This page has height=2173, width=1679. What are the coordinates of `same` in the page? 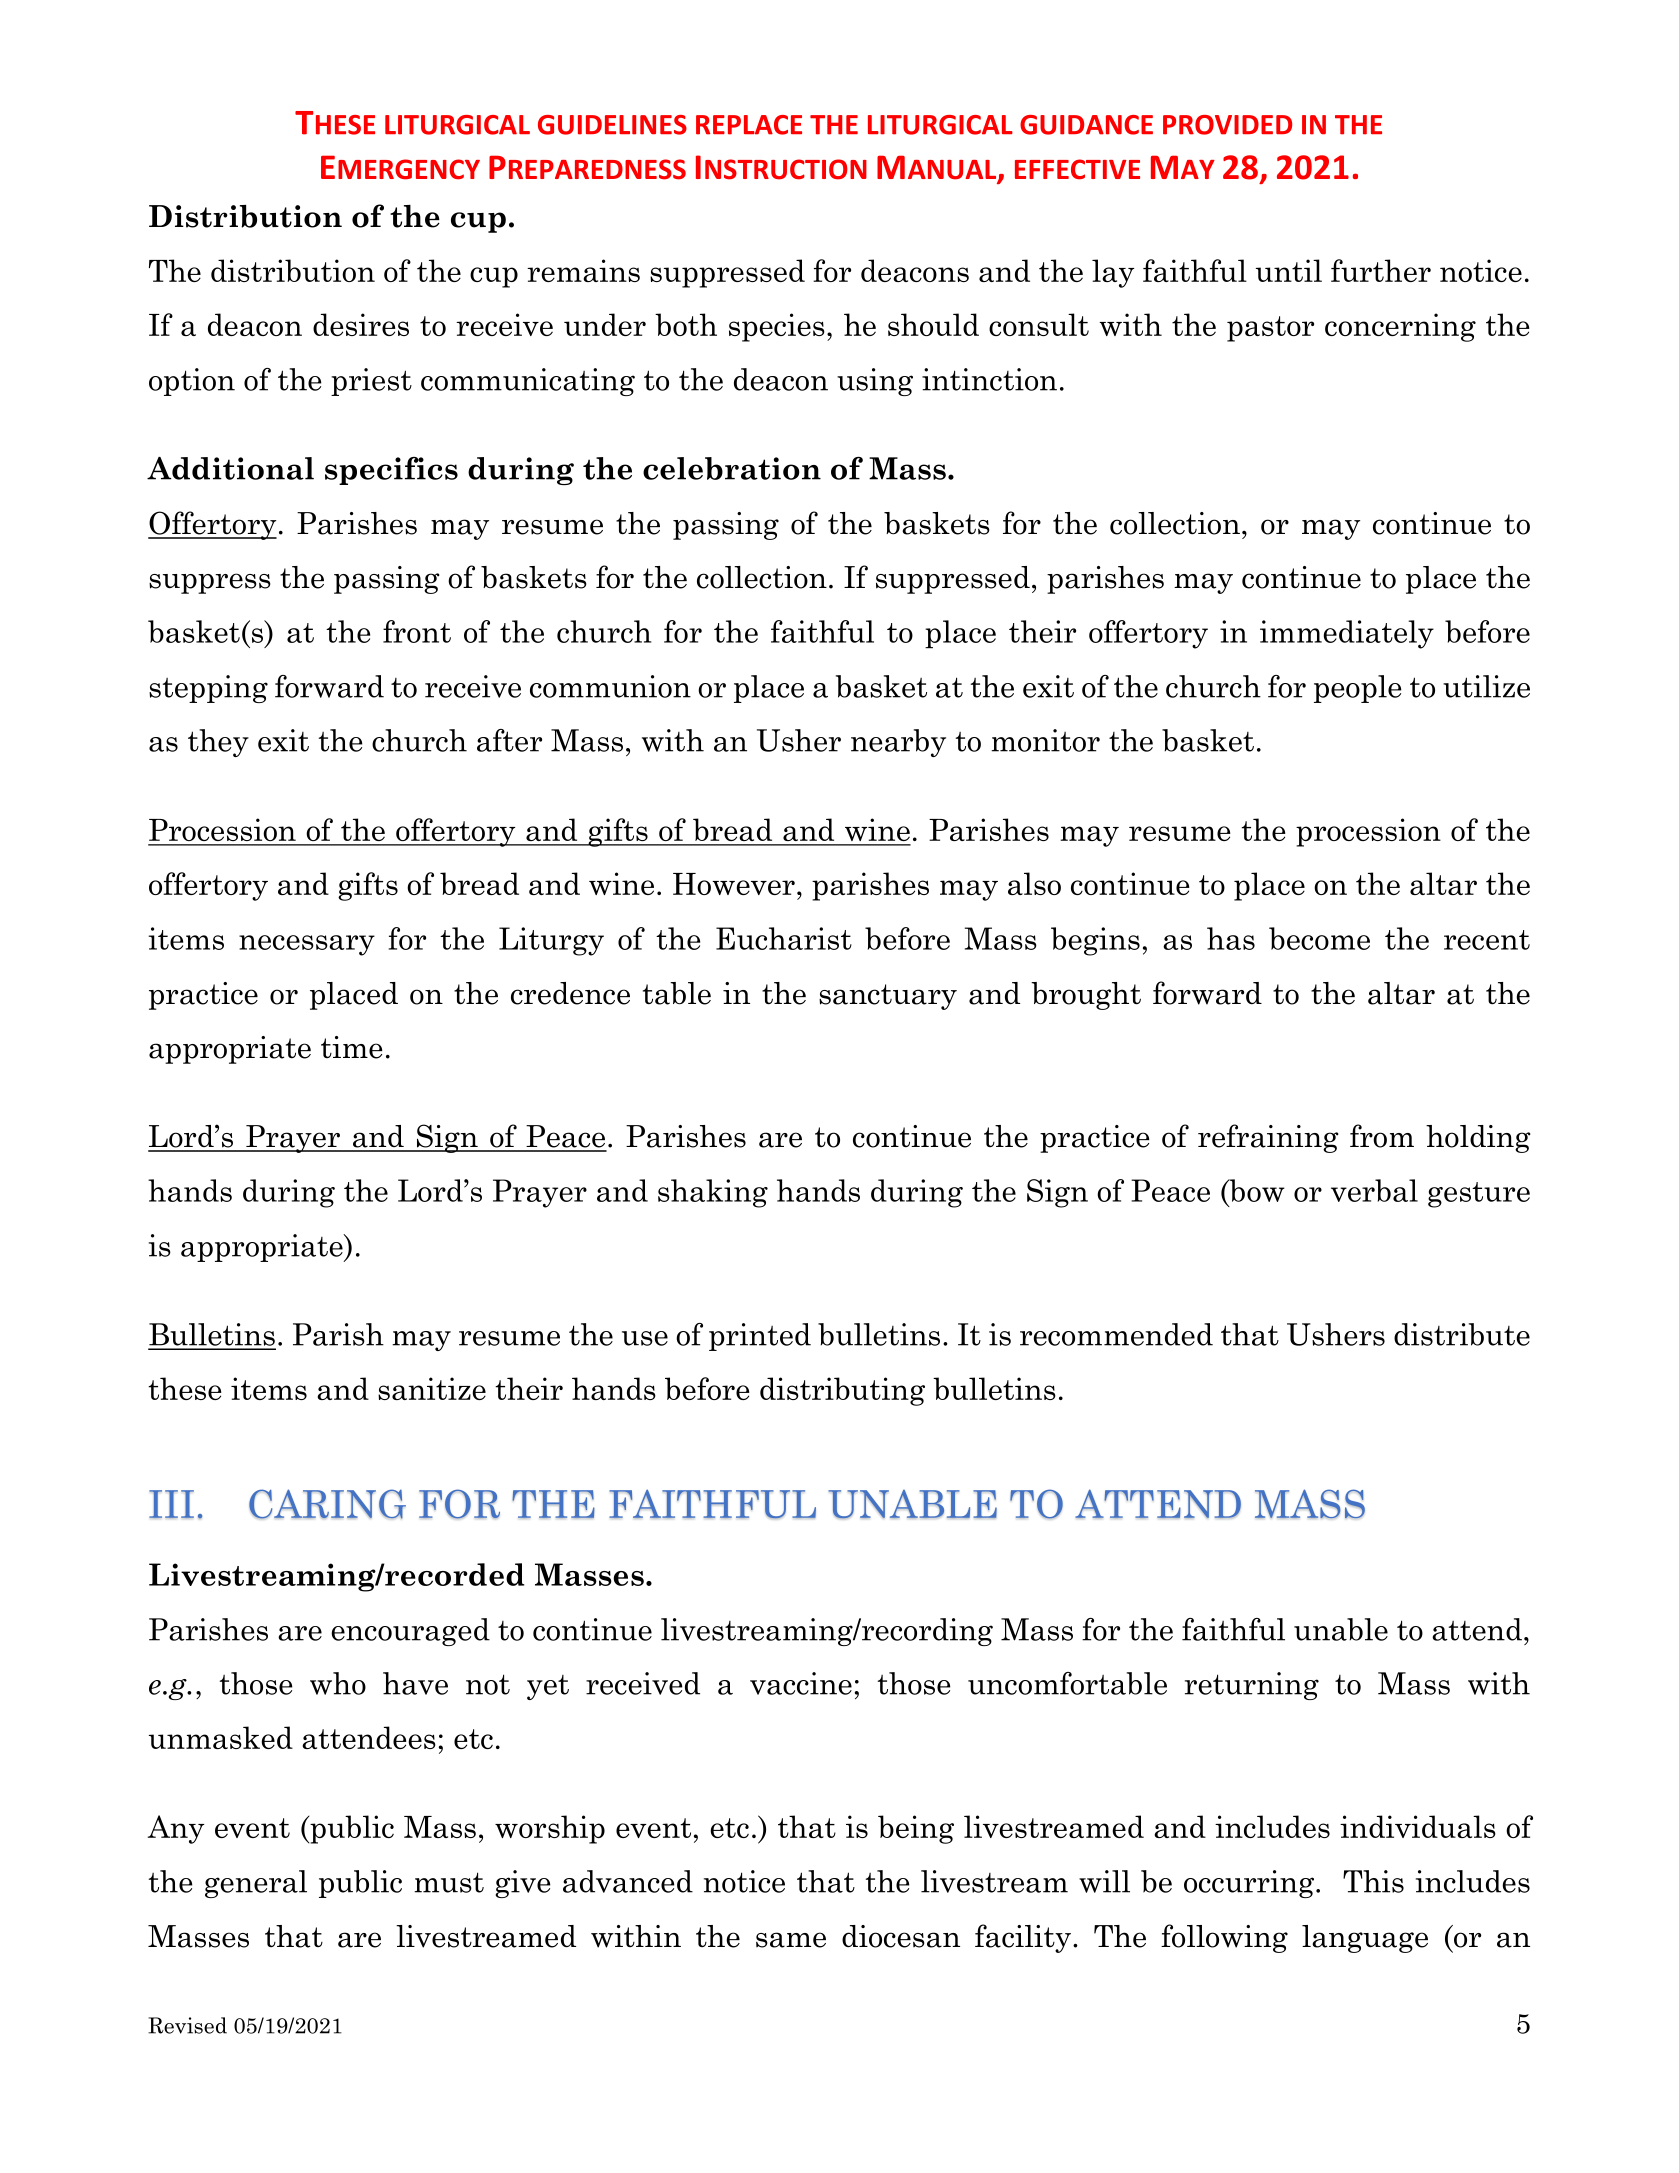 It's located at (791, 1940).
